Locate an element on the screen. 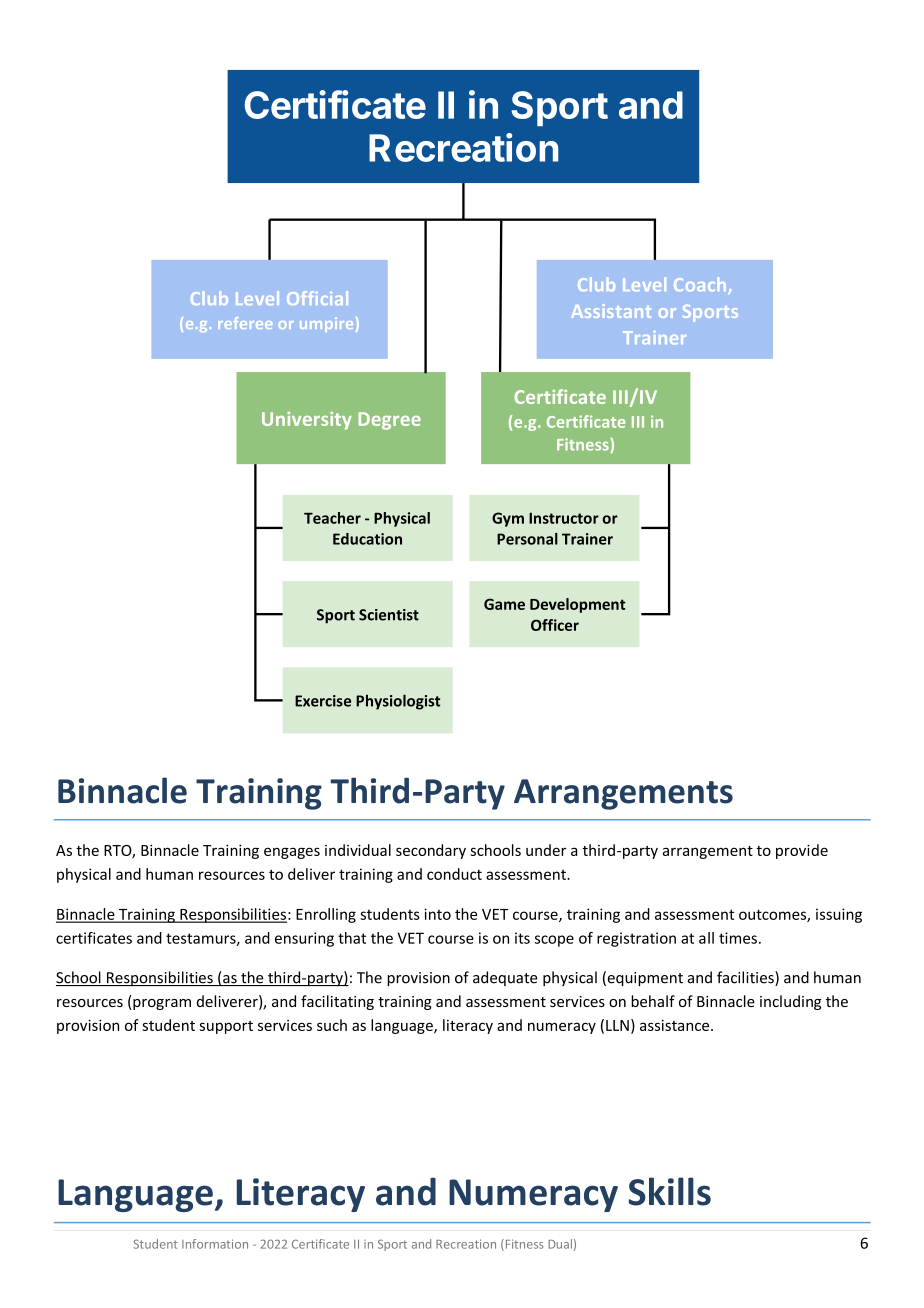  referee is located at coordinates (245, 323).
